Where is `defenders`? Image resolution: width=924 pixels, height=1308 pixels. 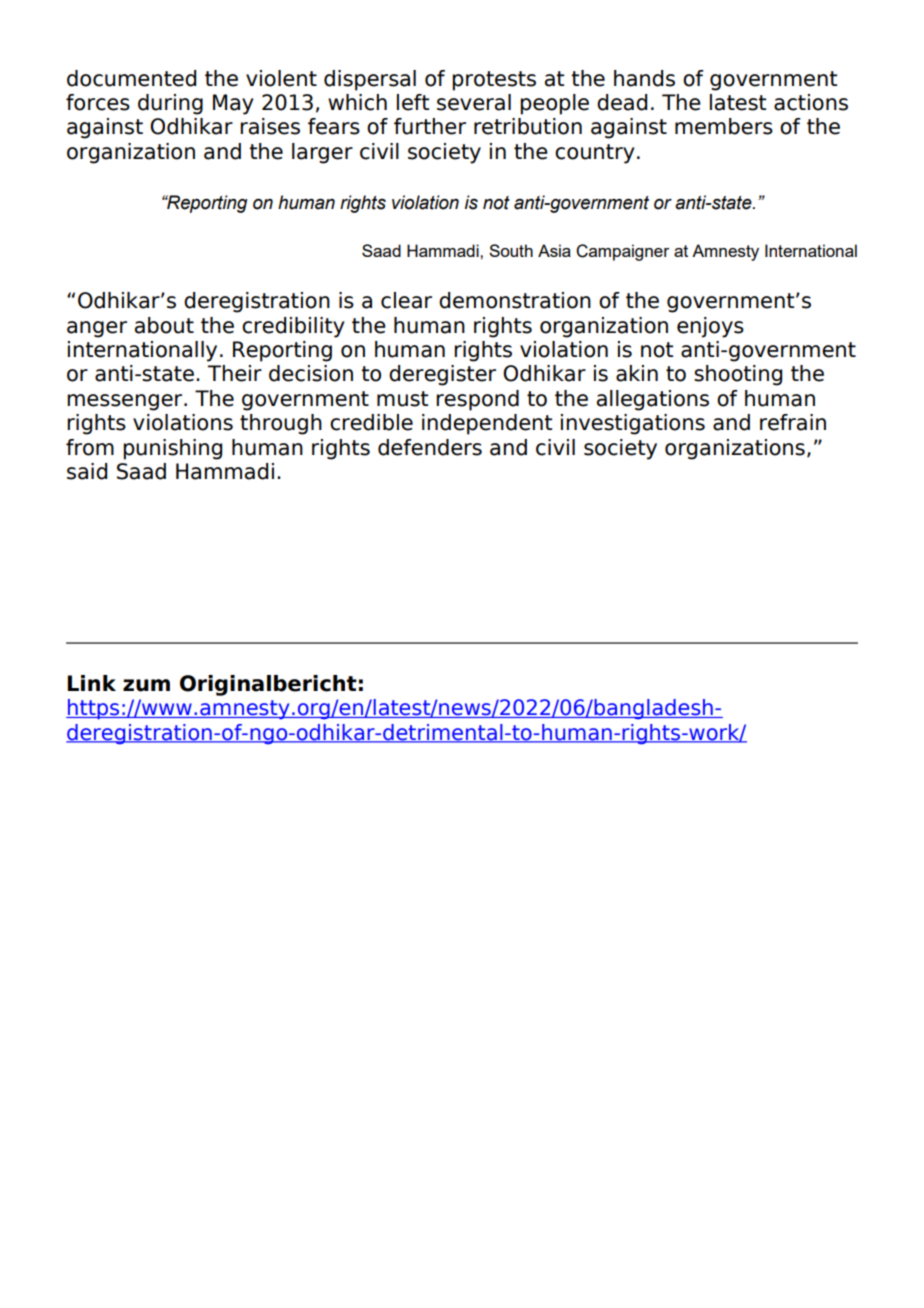 defenders is located at coordinates (430, 447).
